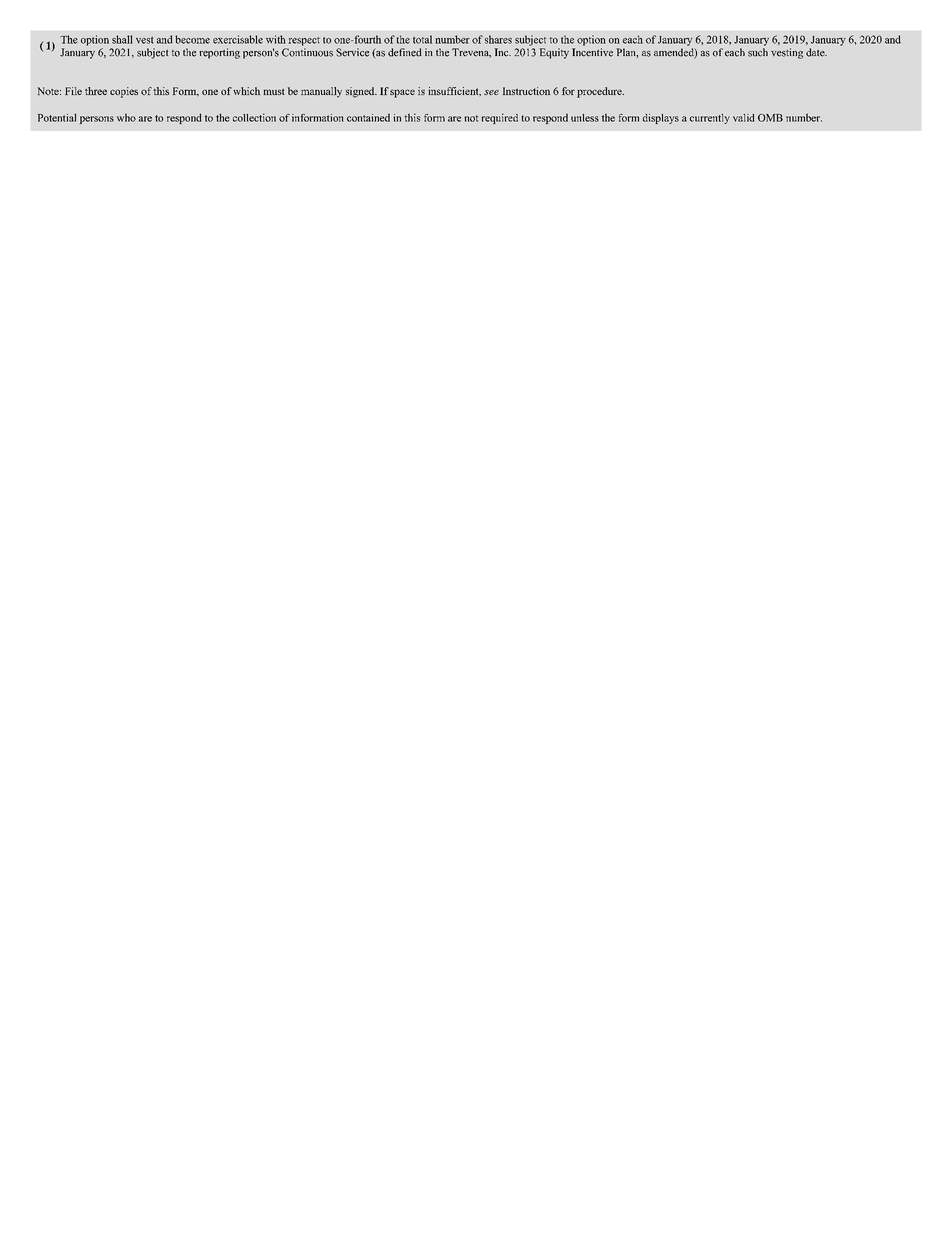 The height and width of the screenshot is (1233, 952). Describe the element at coordinates (526, 91) in the screenshot. I see `Instruction` at that location.
